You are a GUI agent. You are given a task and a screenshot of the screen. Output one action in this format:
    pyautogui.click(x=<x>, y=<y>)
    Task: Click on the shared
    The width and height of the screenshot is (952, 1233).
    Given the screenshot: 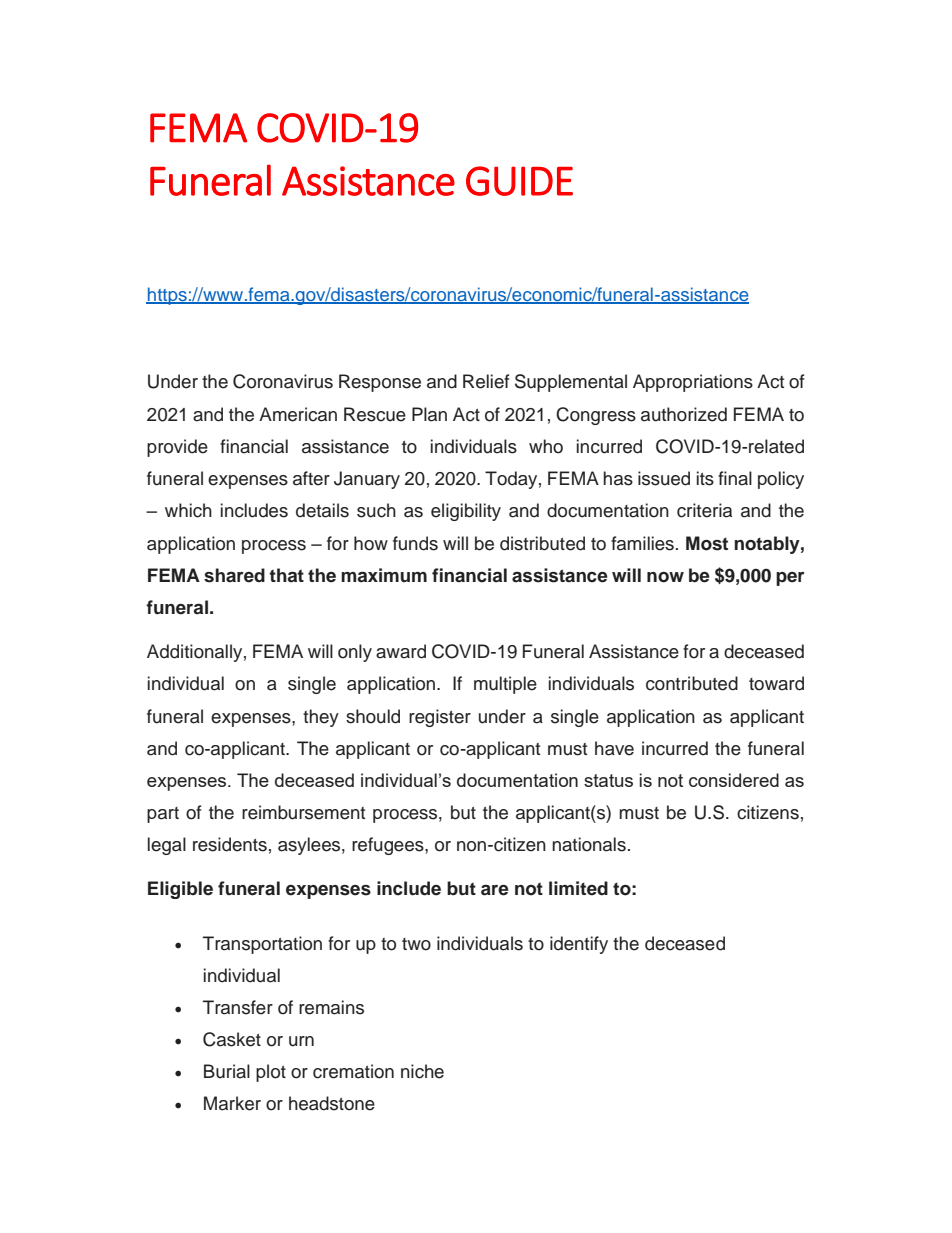 What is the action you would take?
    pyautogui.click(x=234, y=575)
